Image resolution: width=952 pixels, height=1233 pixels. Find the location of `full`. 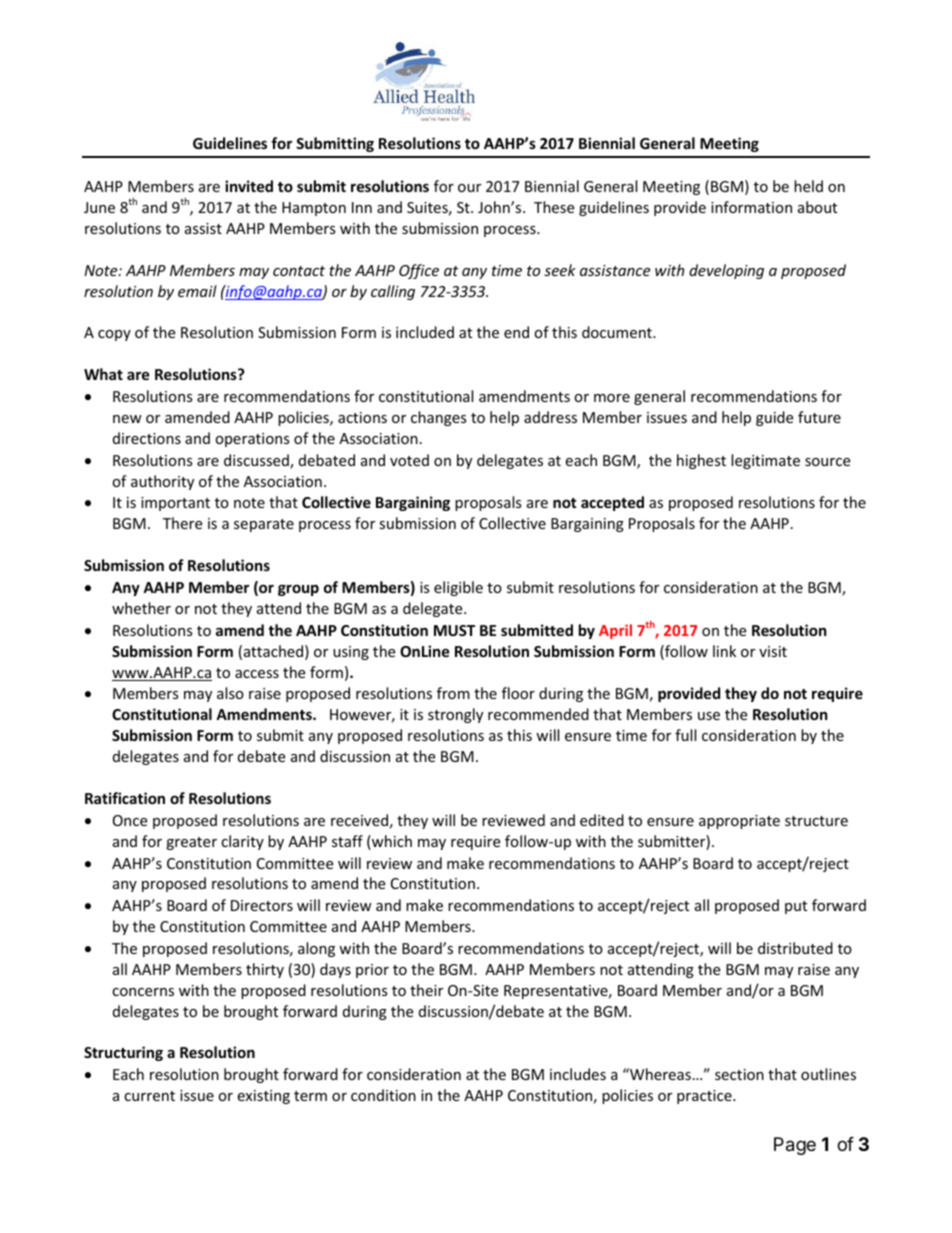

full is located at coordinates (685, 735).
